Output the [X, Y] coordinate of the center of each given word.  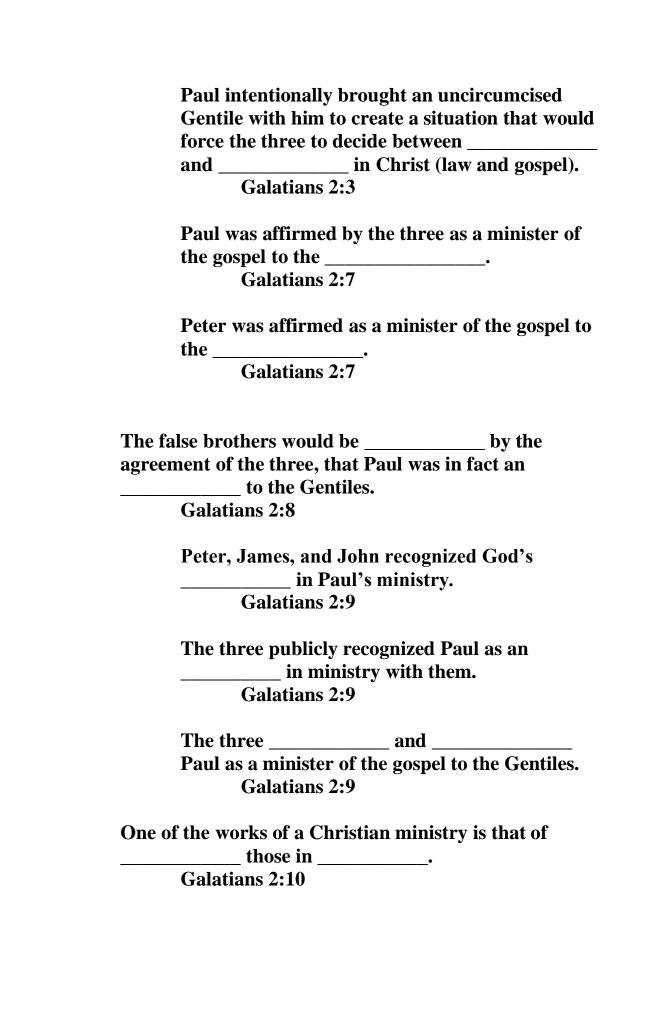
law [456, 165]
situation [461, 117]
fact [483, 463]
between [427, 141]
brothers [239, 441]
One [138, 832]
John [358, 556]
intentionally [279, 96]
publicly [303, 650]
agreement [166, 466]
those [268, 856]
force [202, 140]
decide [360, 140]
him [307, 117]
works [241, 832]
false [178, 440]
